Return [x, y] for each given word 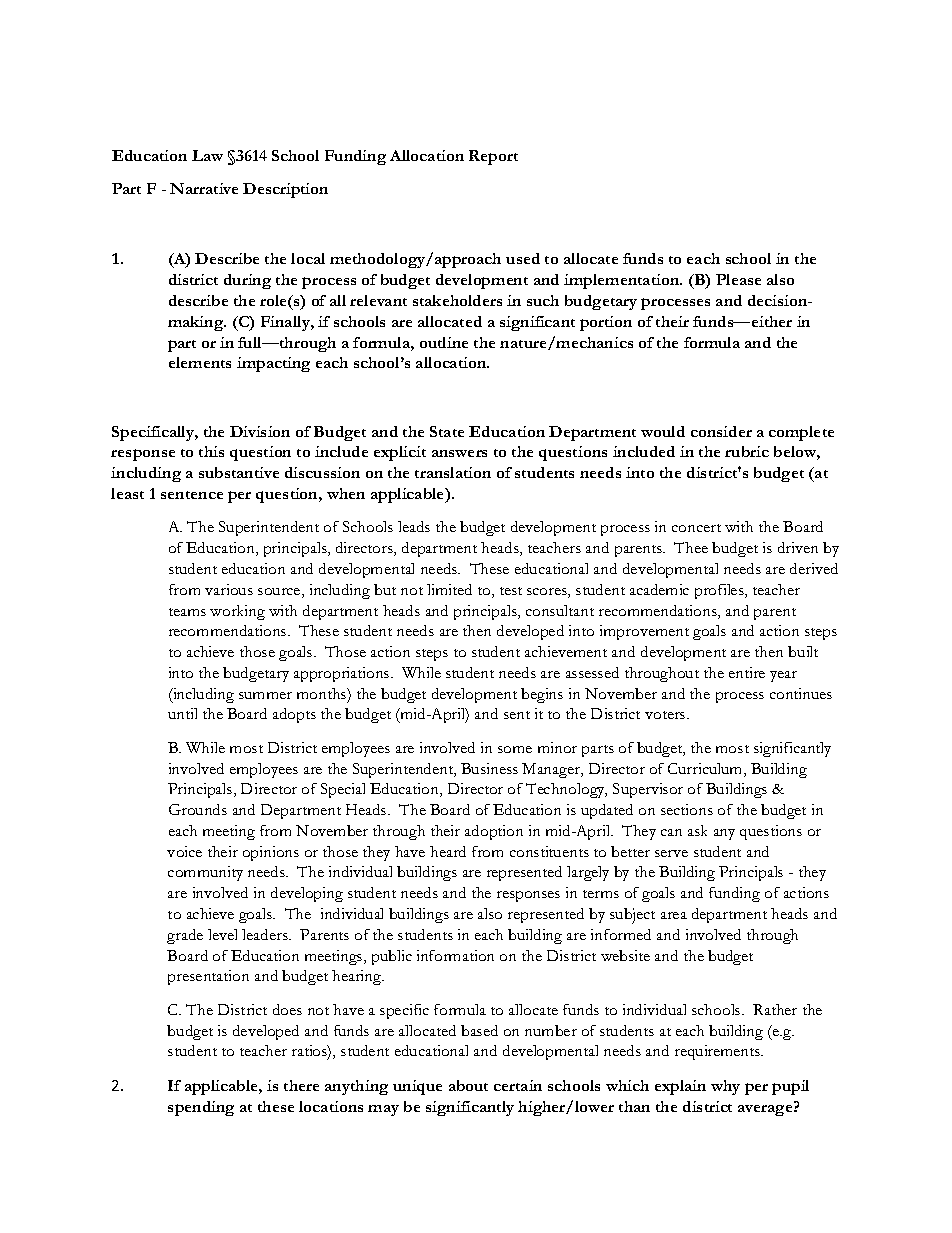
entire [747, 672]
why [725, 1087]
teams [187, 612]
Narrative [204, 188]
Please [738, 279]
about [468, 1085]
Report [493, 157]
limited [449, 589]
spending [201, 1108]
